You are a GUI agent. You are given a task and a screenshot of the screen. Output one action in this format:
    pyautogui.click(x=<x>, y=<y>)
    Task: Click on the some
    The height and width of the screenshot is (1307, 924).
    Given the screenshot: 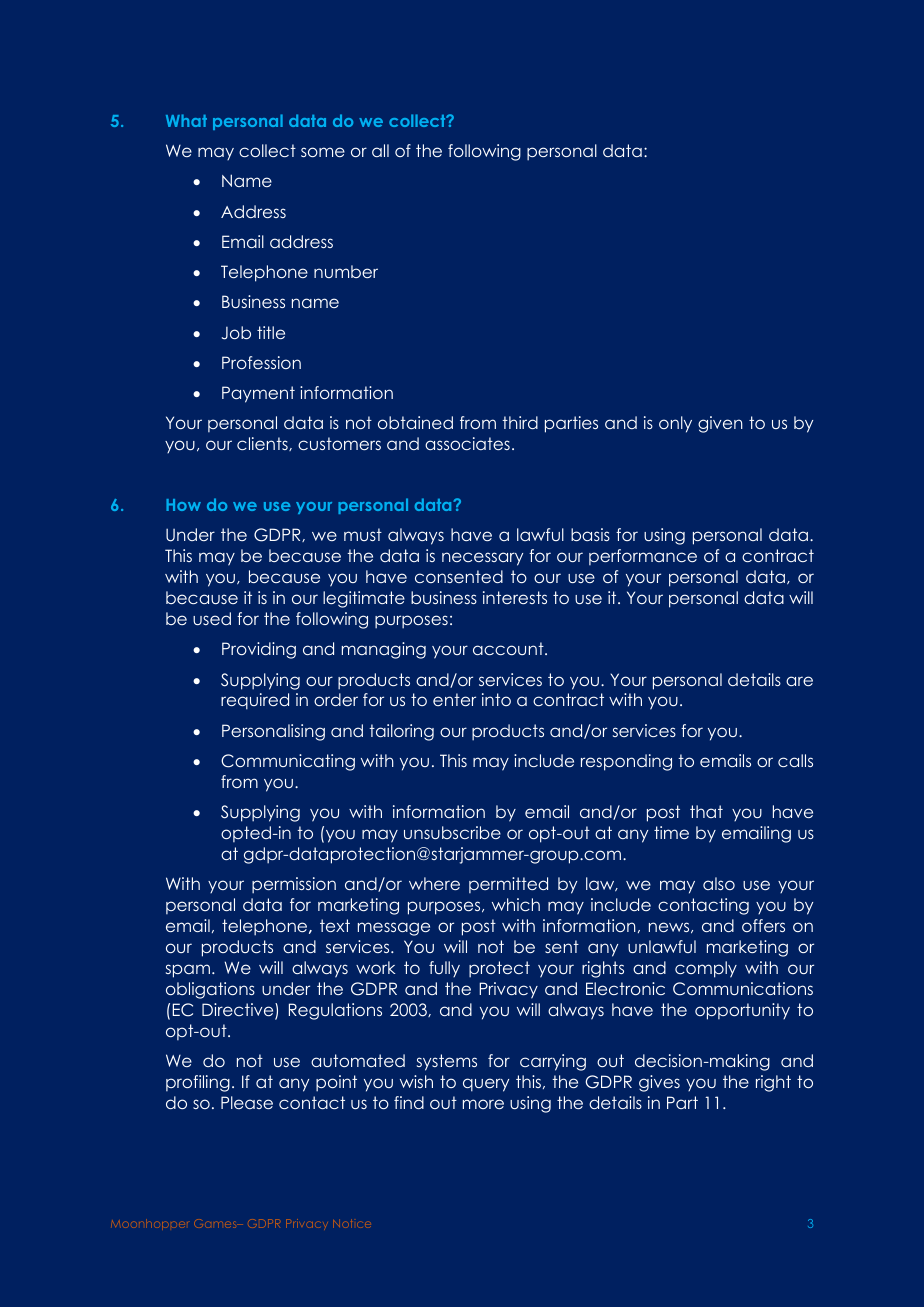 What is the action you would take?
    pyautogui.click(x=323, y=152)
